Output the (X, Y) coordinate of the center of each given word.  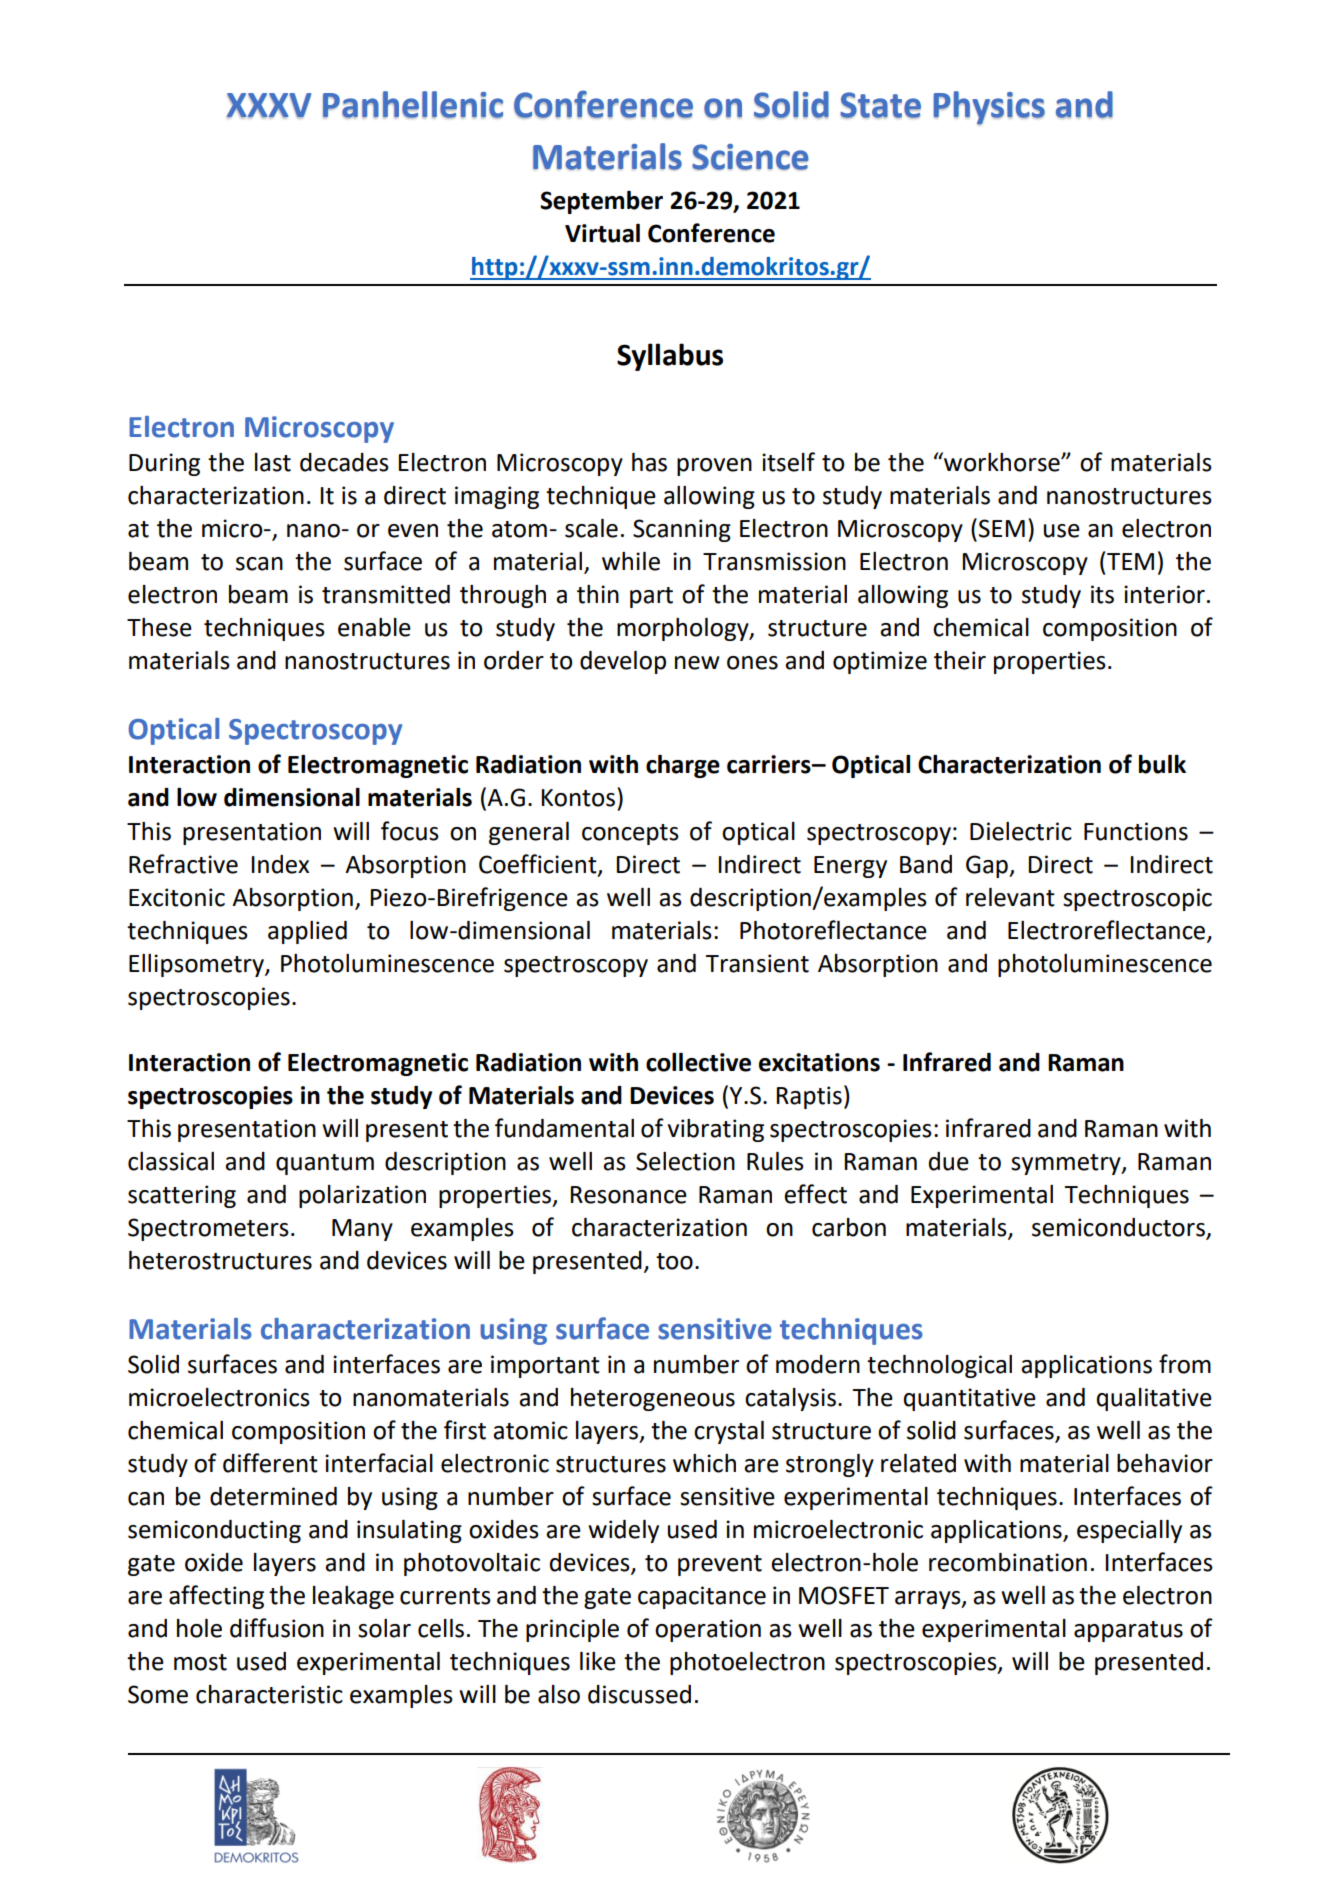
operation (708, 1630)
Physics (989, 108)
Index (280, 864)
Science (750, 157)
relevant (1010, 897)
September (601, 202)
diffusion (277, 1628)
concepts (630, 834)
